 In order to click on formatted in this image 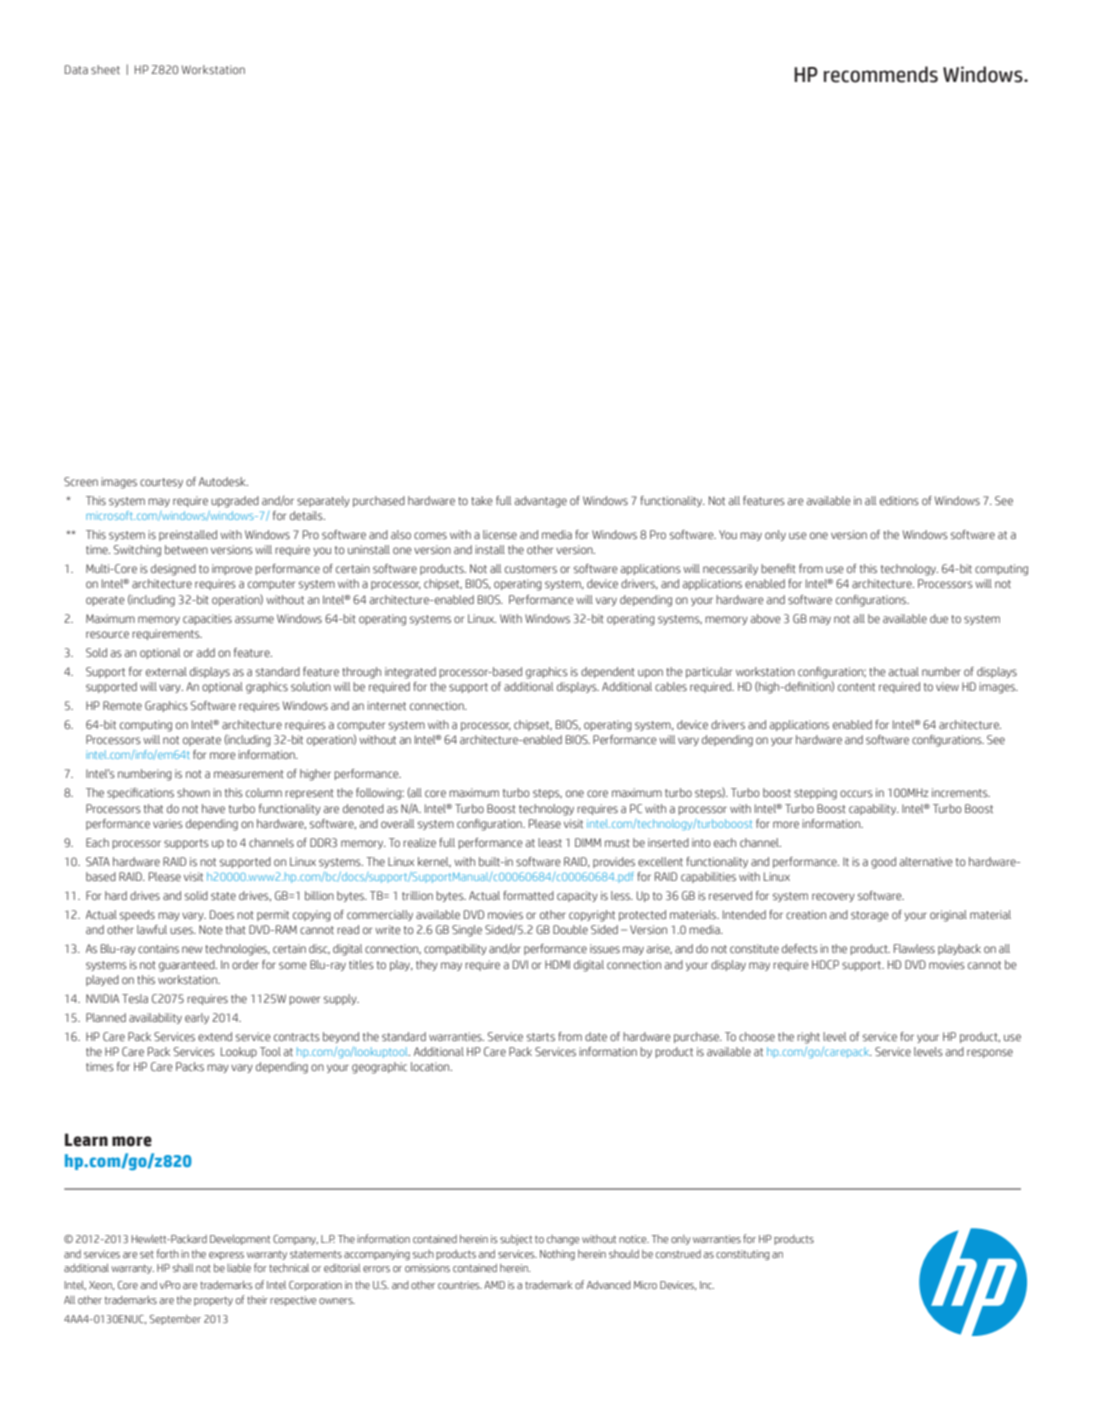, I will do `click(528, 895)`.
